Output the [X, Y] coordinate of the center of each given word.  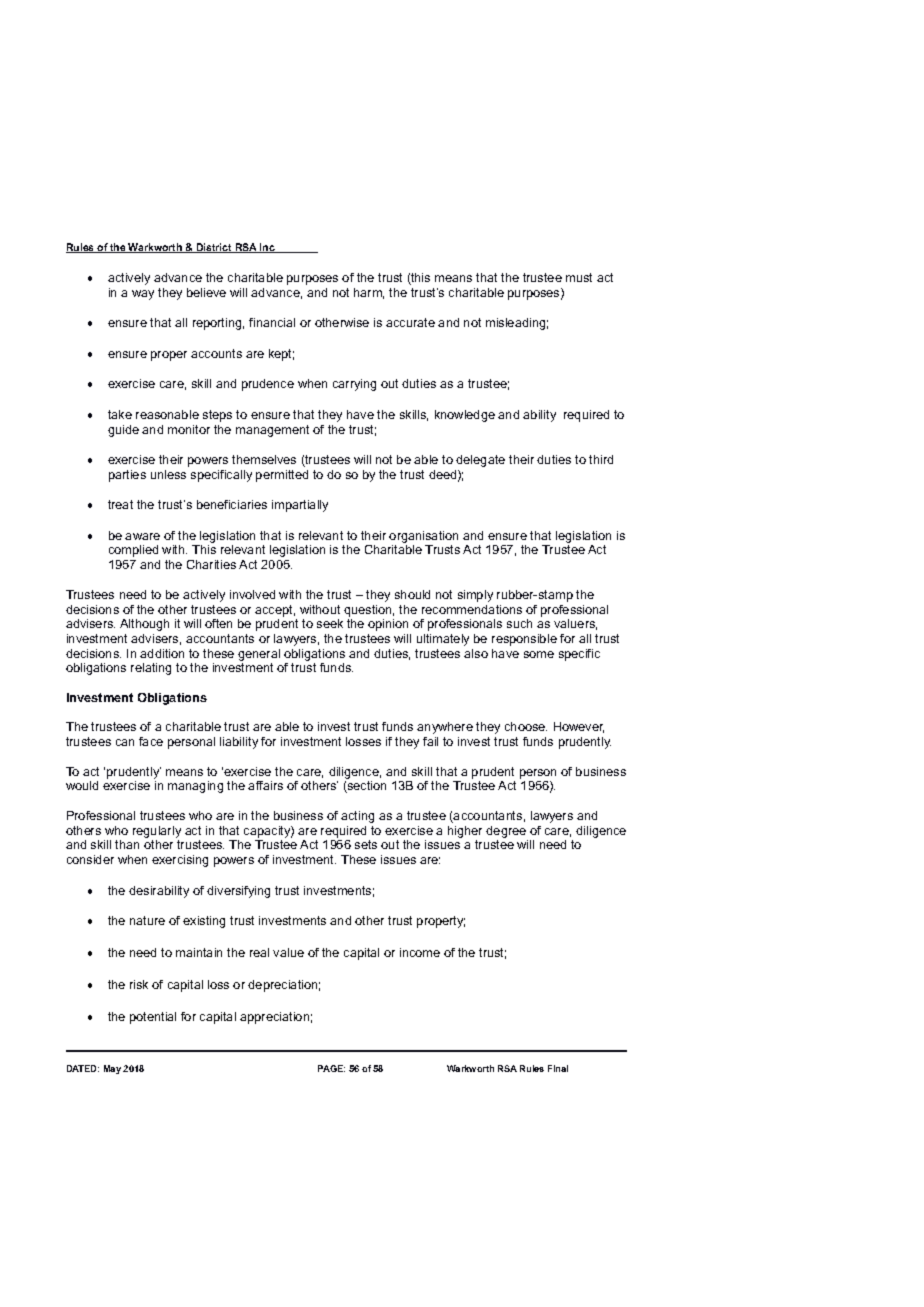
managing [195, 787]
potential [153, 1018]
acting [357, 817]
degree [506, 832]
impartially [300, 506]
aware [142, 536]
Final [558, 1068]
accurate [410, 322]
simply [475, 596]
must [579, 277]
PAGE [331, 1068]
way [143, 295]
